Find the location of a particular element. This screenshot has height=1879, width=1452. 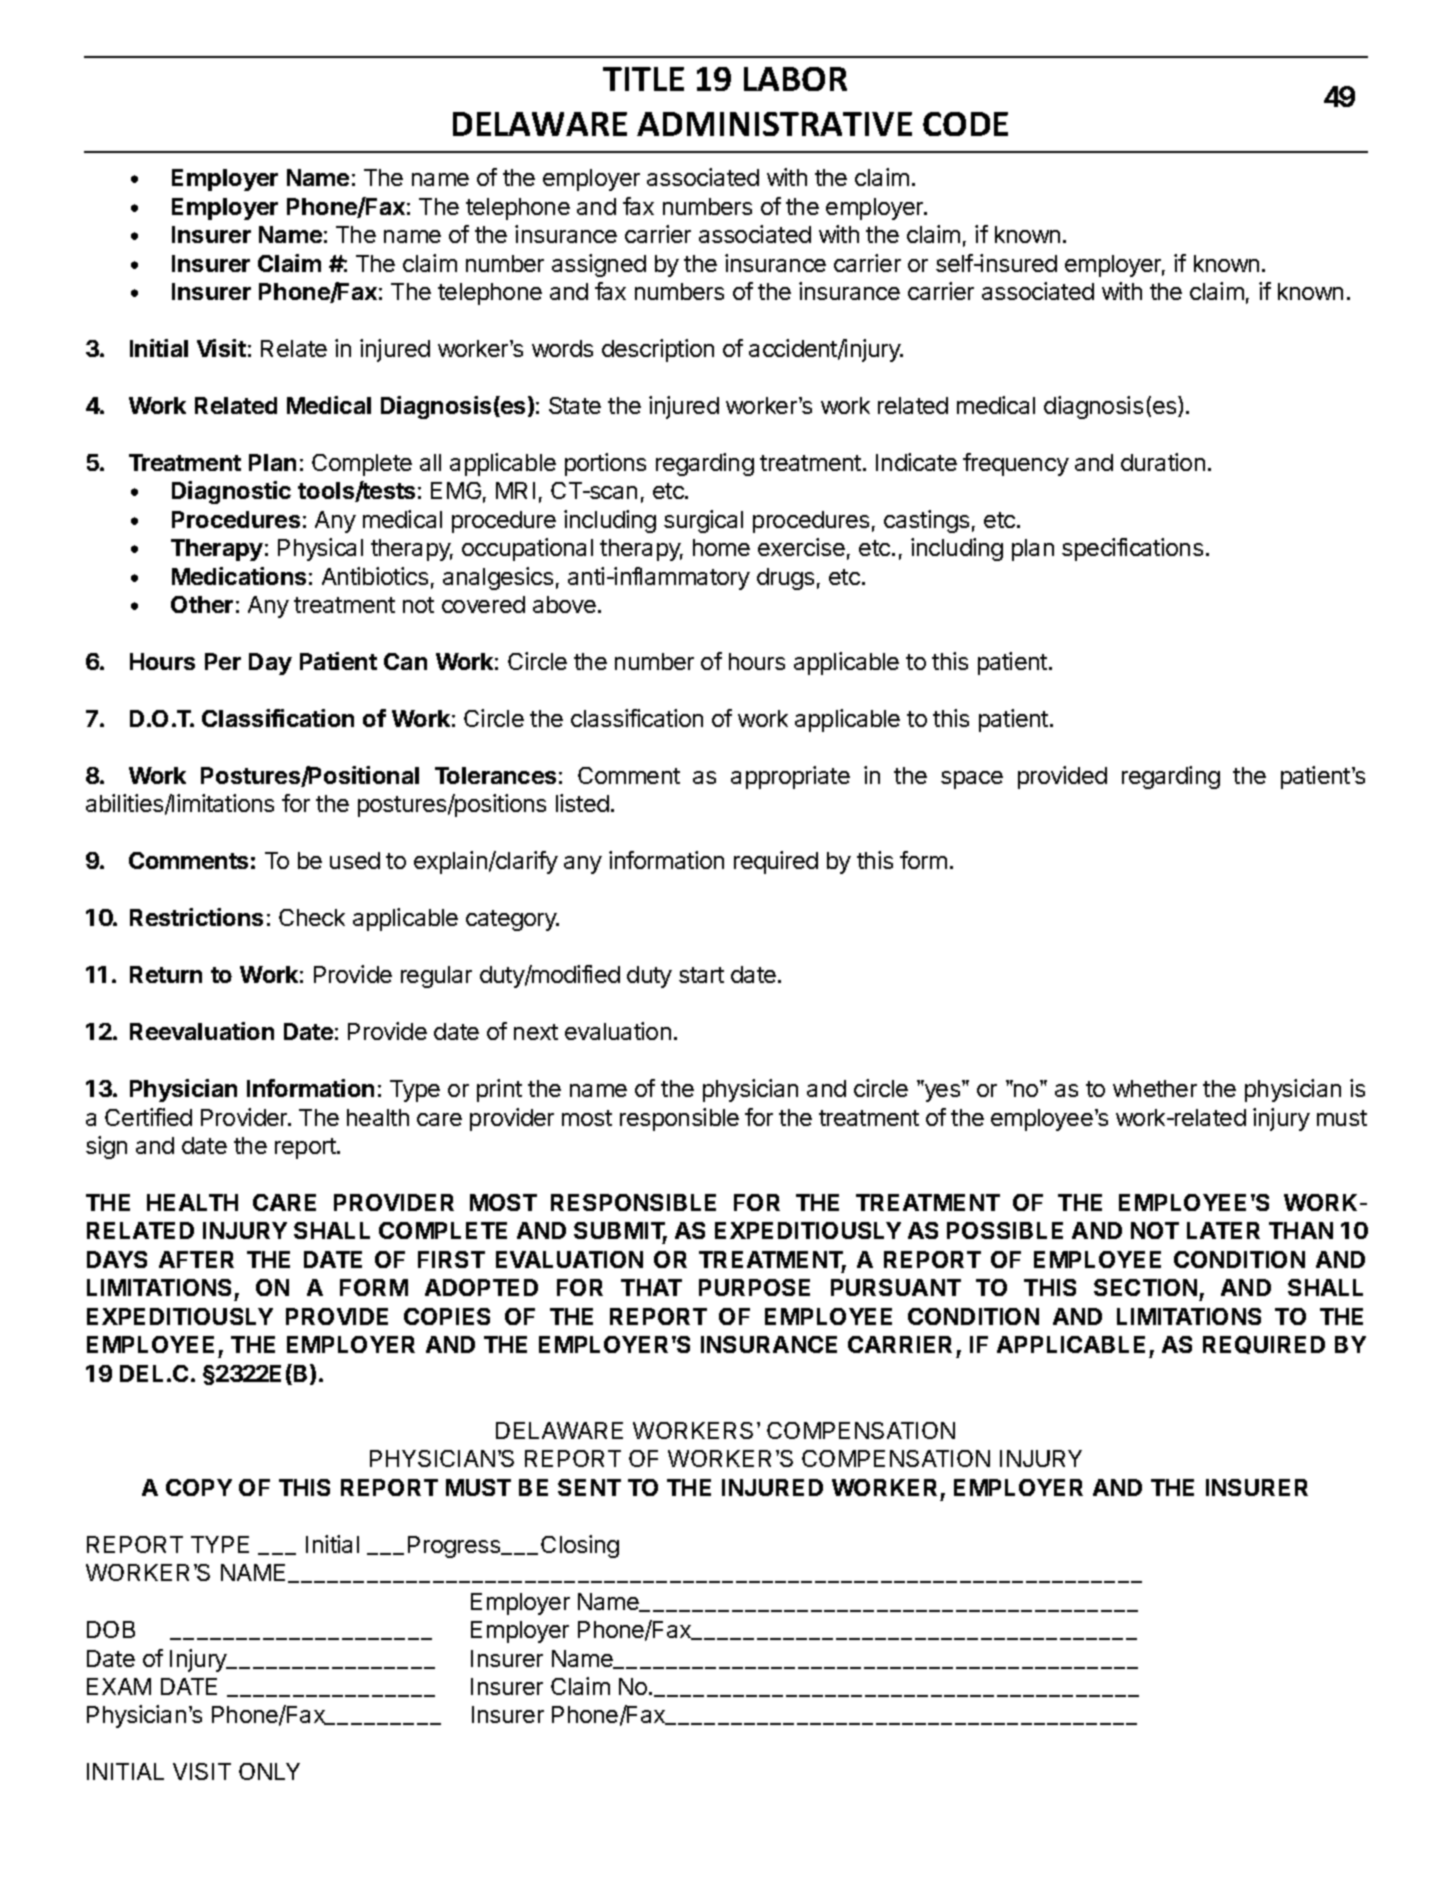

TITLE is located at coordinates (643, 79).
